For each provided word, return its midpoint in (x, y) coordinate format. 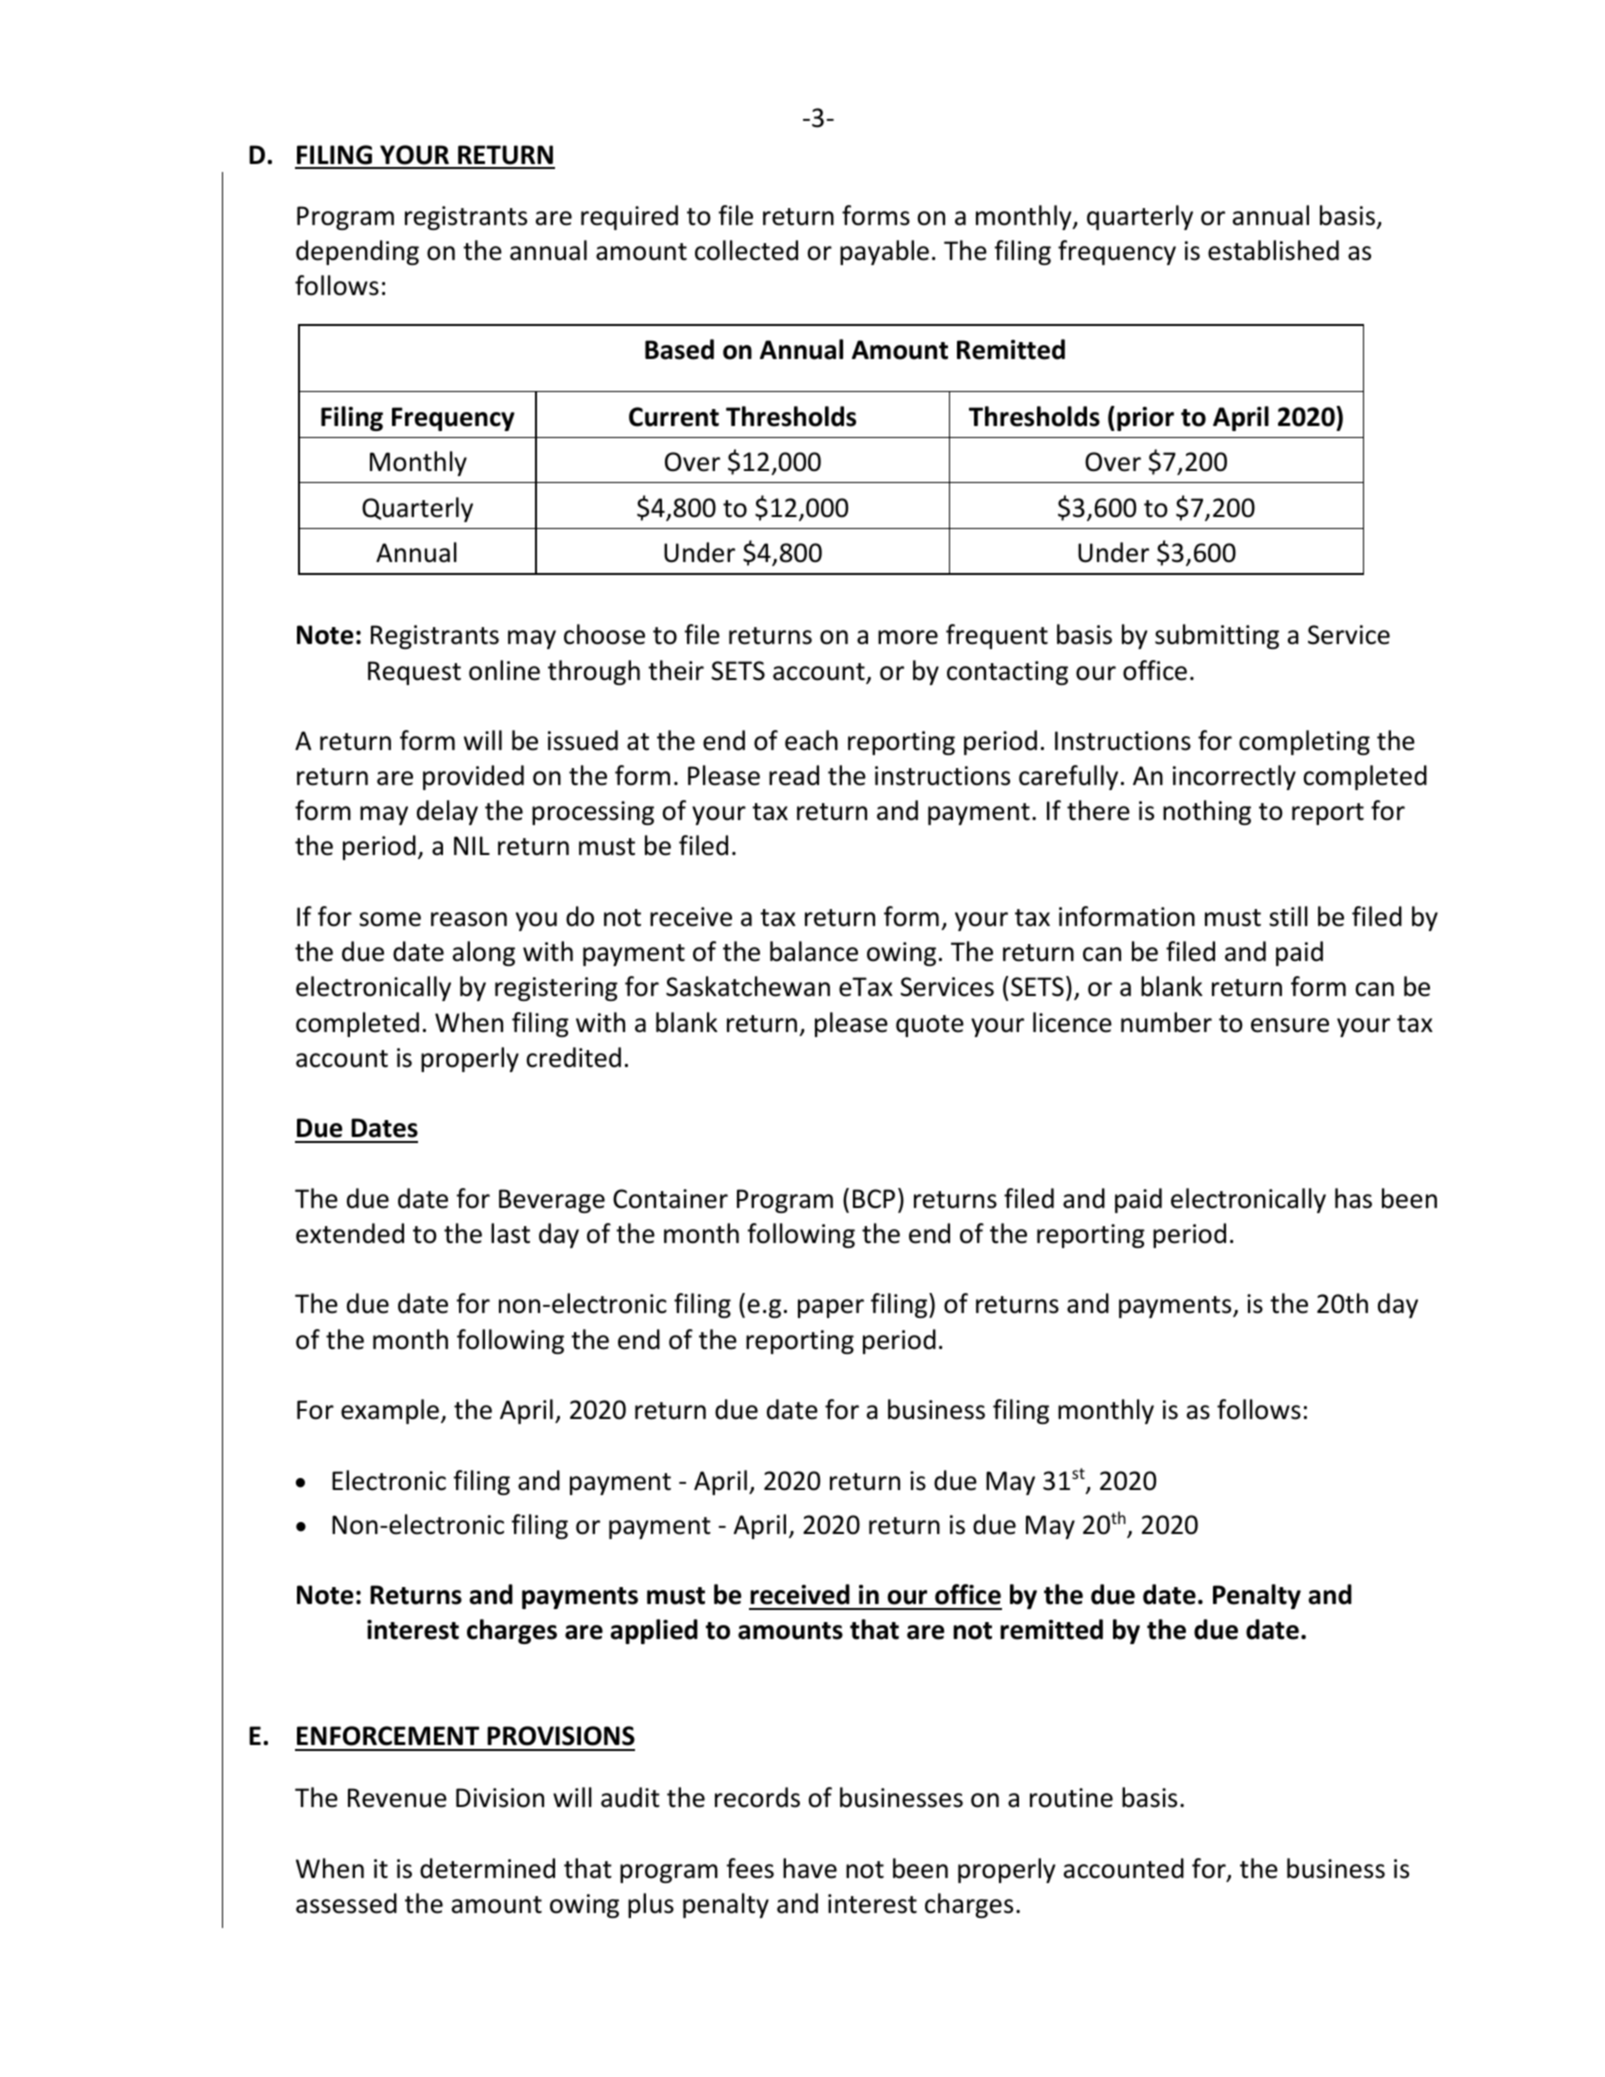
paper (831, 1308)
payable (884, 252)
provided (473, 777)
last (510, 1233)
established (1273, 250)
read (794, 775)
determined (487, 1868)
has (1353, 1198)
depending (357, 252)
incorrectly (1234, 777)
